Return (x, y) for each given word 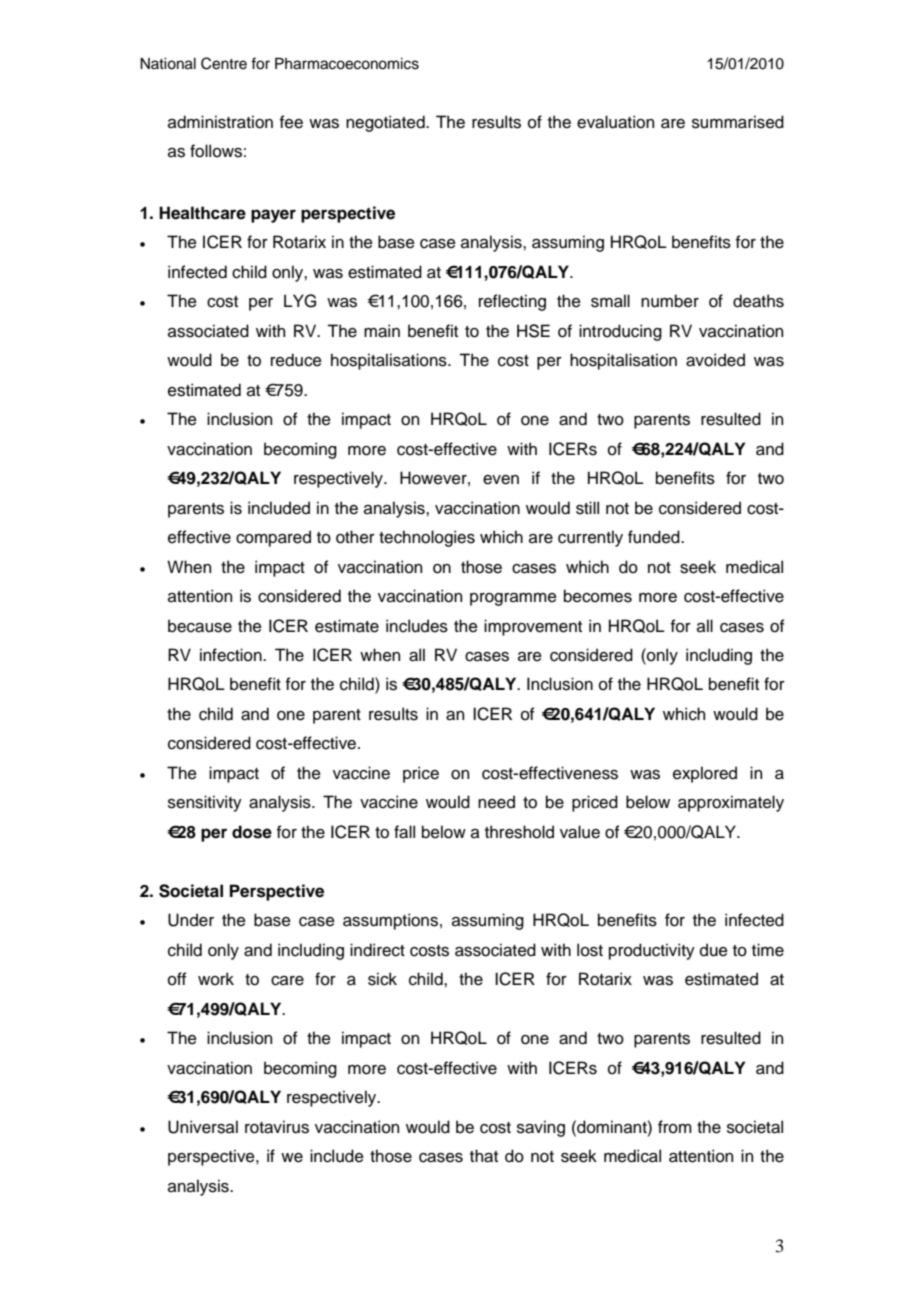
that (484, 1156)
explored (705, 774)
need (496, 802)
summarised (738, 122)
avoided (715, 360)
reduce (296, 360)
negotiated (386, 123)
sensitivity (205, 803)
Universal (203, 1127)
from (675, 1127)
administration (220, 122)
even (501, 480)
